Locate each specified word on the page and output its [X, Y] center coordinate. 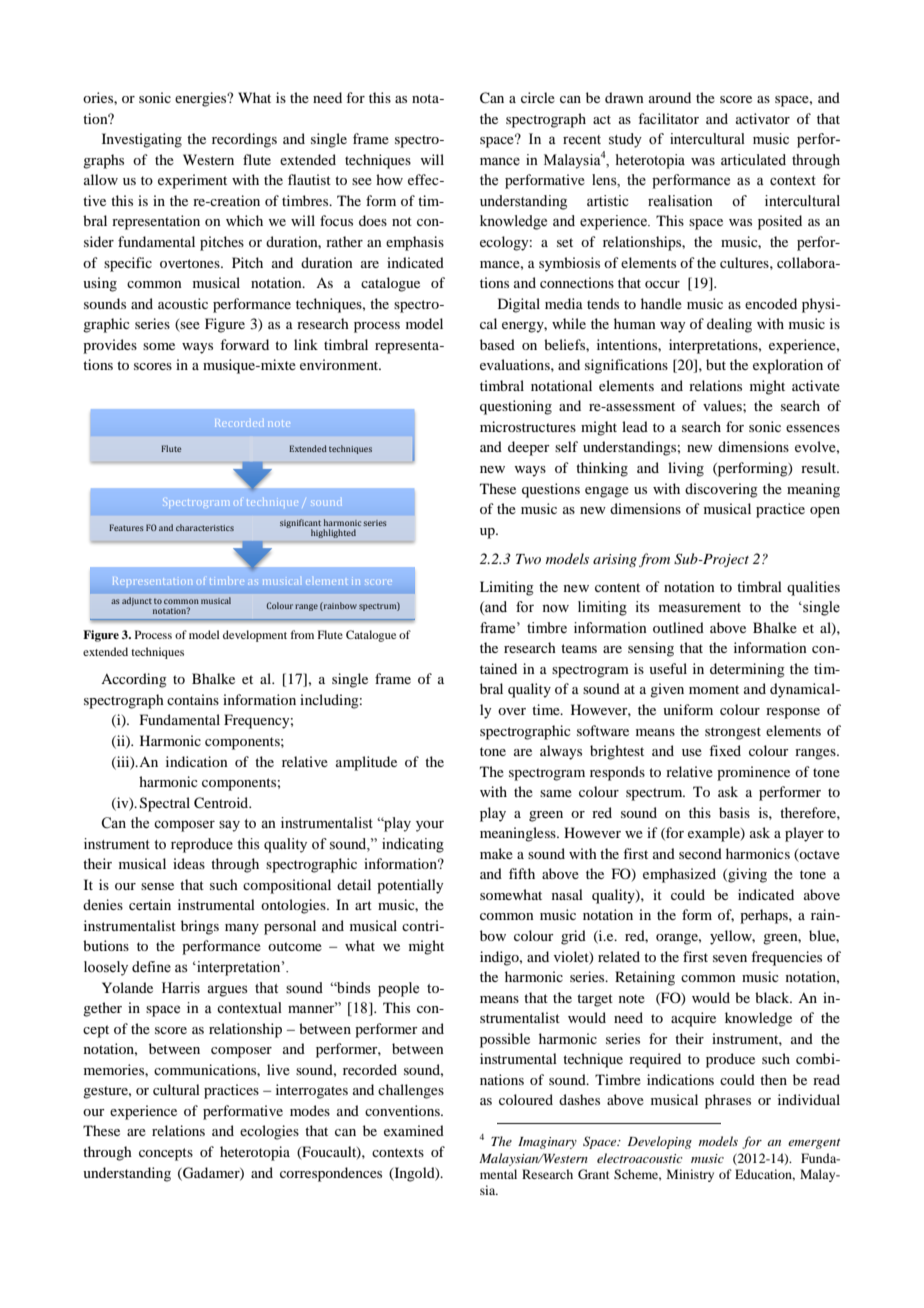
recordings [244, 140]
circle [538, 97]
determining [747, 670]
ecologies [269, 1132]
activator [763, 118]
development [255, 636]
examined [414, 1130]
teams [579, 648]
